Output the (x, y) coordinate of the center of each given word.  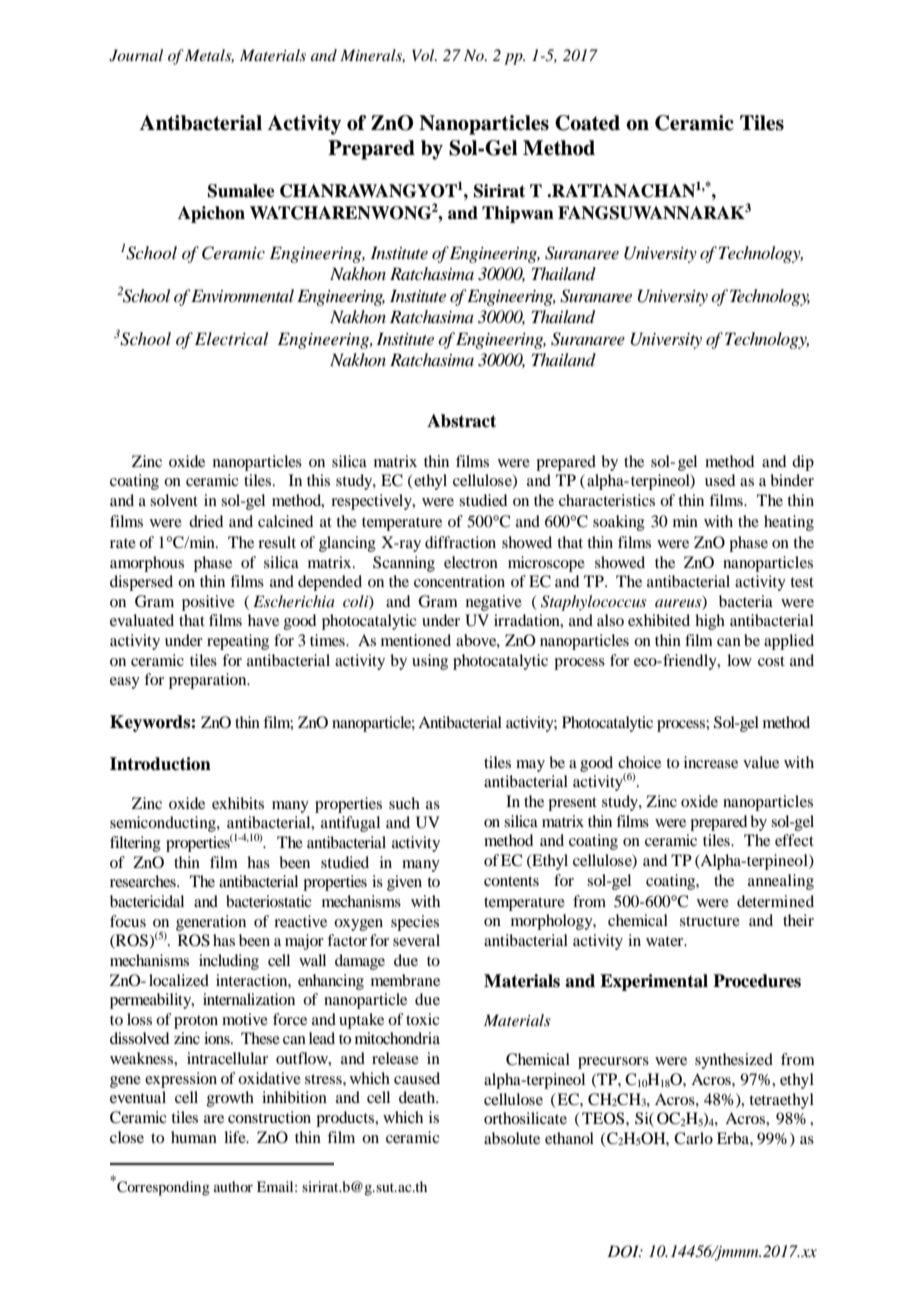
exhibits (238, 803)
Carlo (693, 1138)
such (404, 803)
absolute (512, 1138)
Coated (587, 123)
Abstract (461, 421)
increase (711, 762)
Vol (424, 55)
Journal (136, 55)
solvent (174, 500)
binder (792, 480)
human (194, 1137)
